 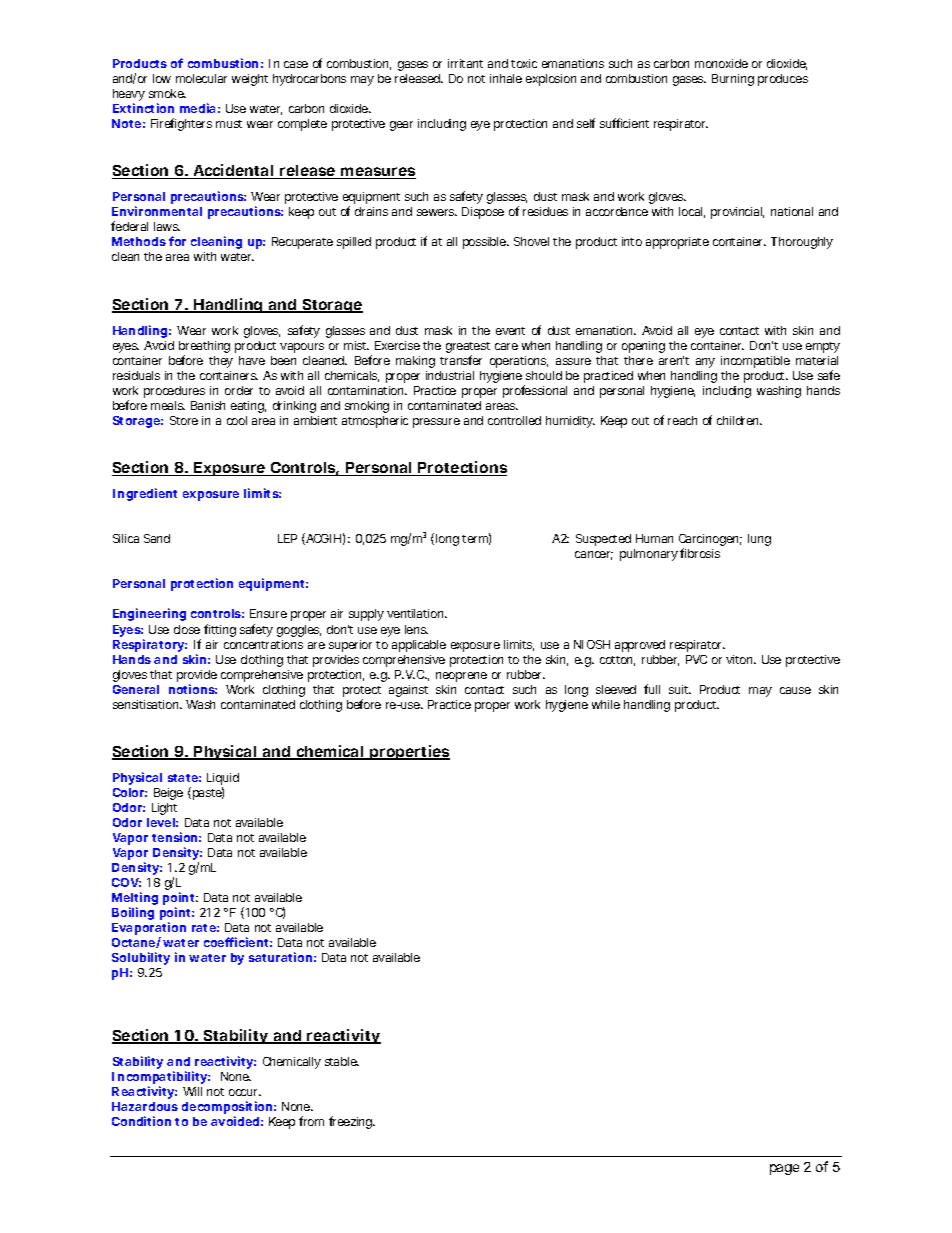 I want to click on pressure, so click(x=436, y=423).
